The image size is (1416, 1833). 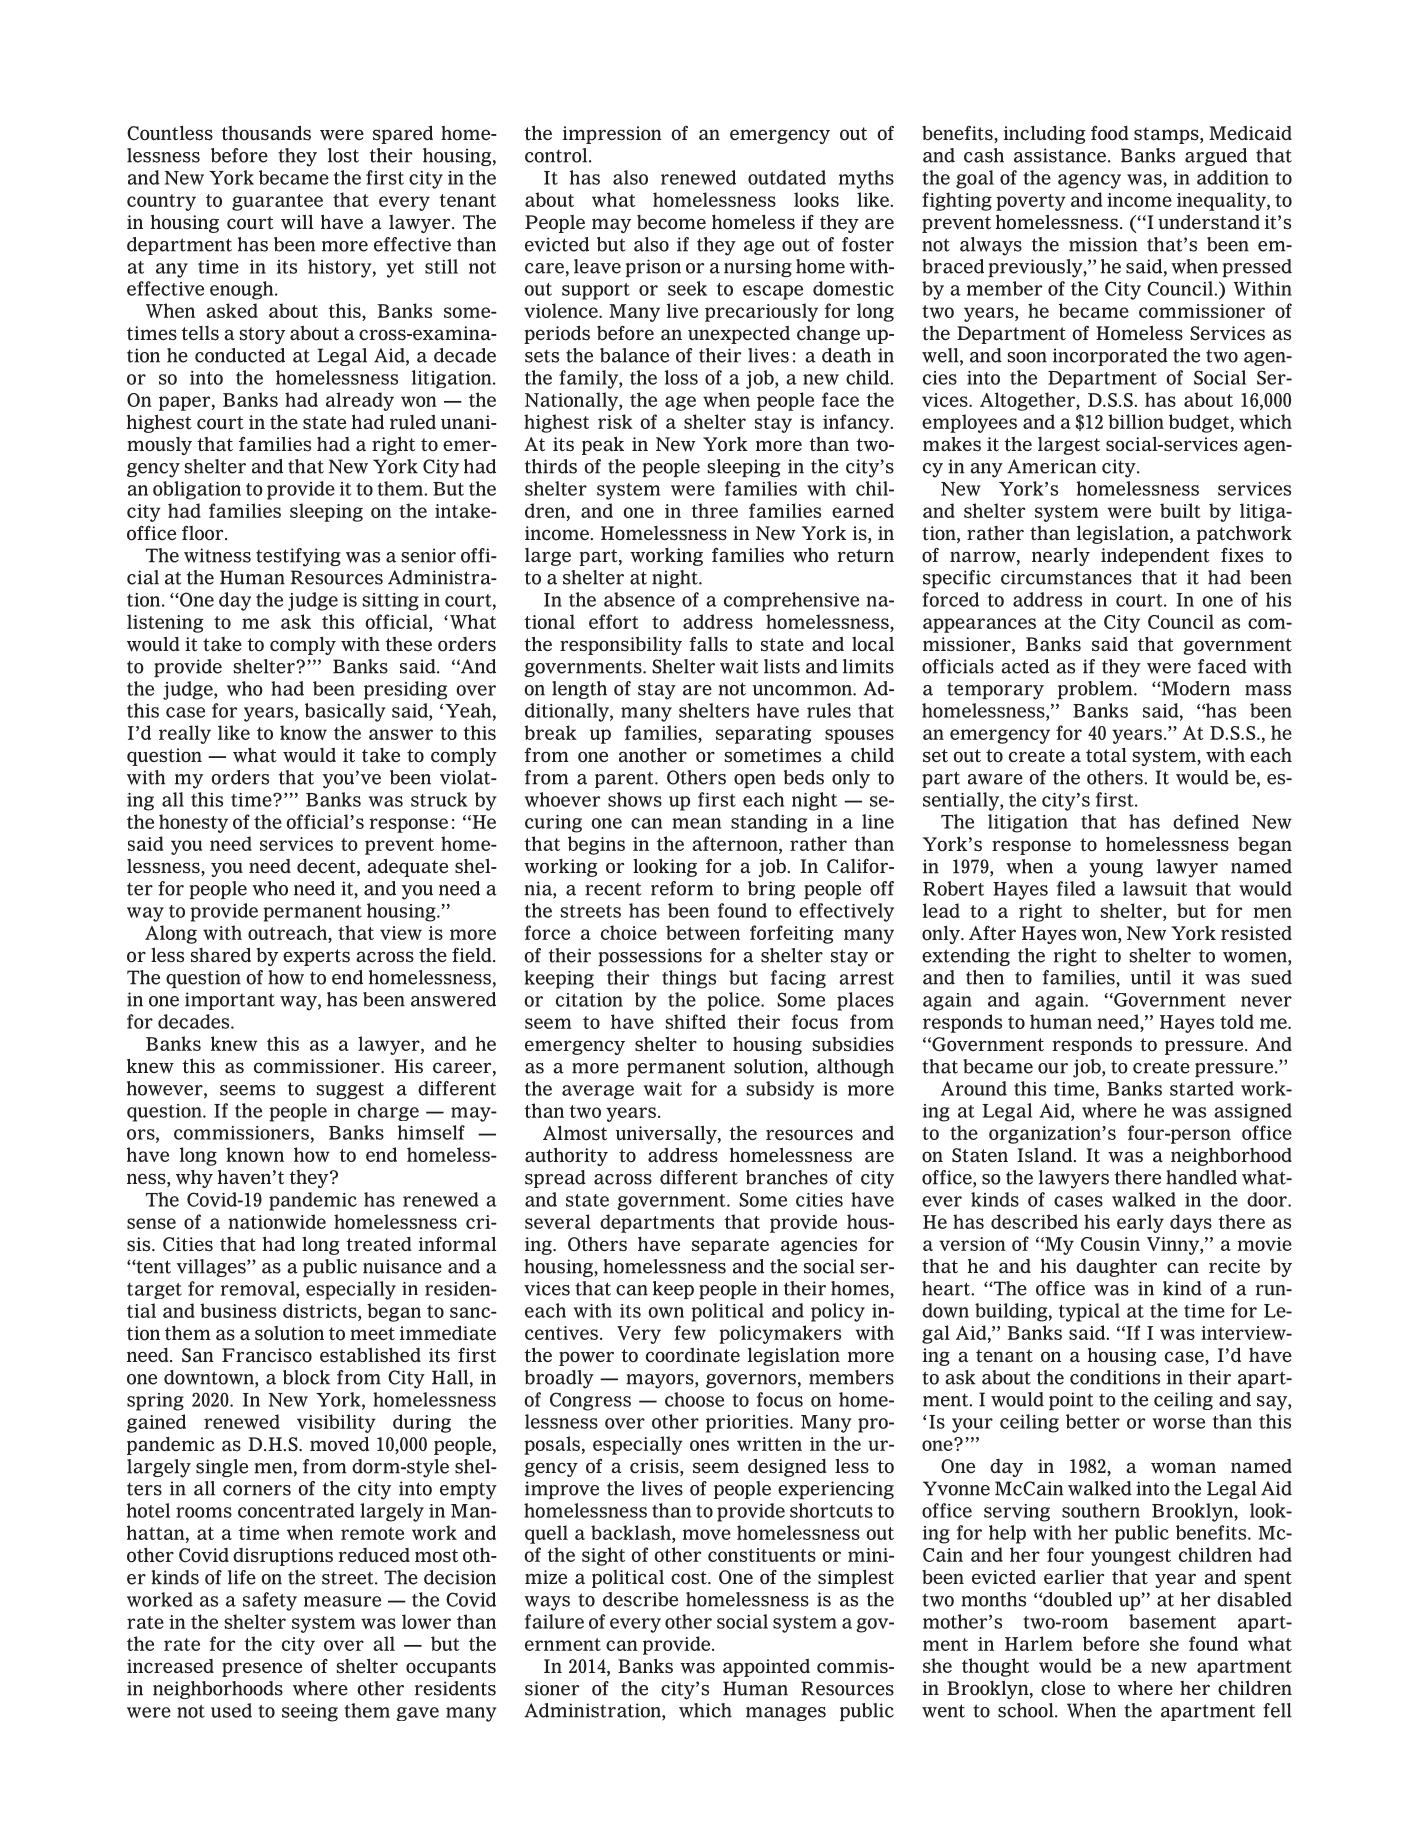 I want to click on lawsuit, so click(x=1155, y=888).
